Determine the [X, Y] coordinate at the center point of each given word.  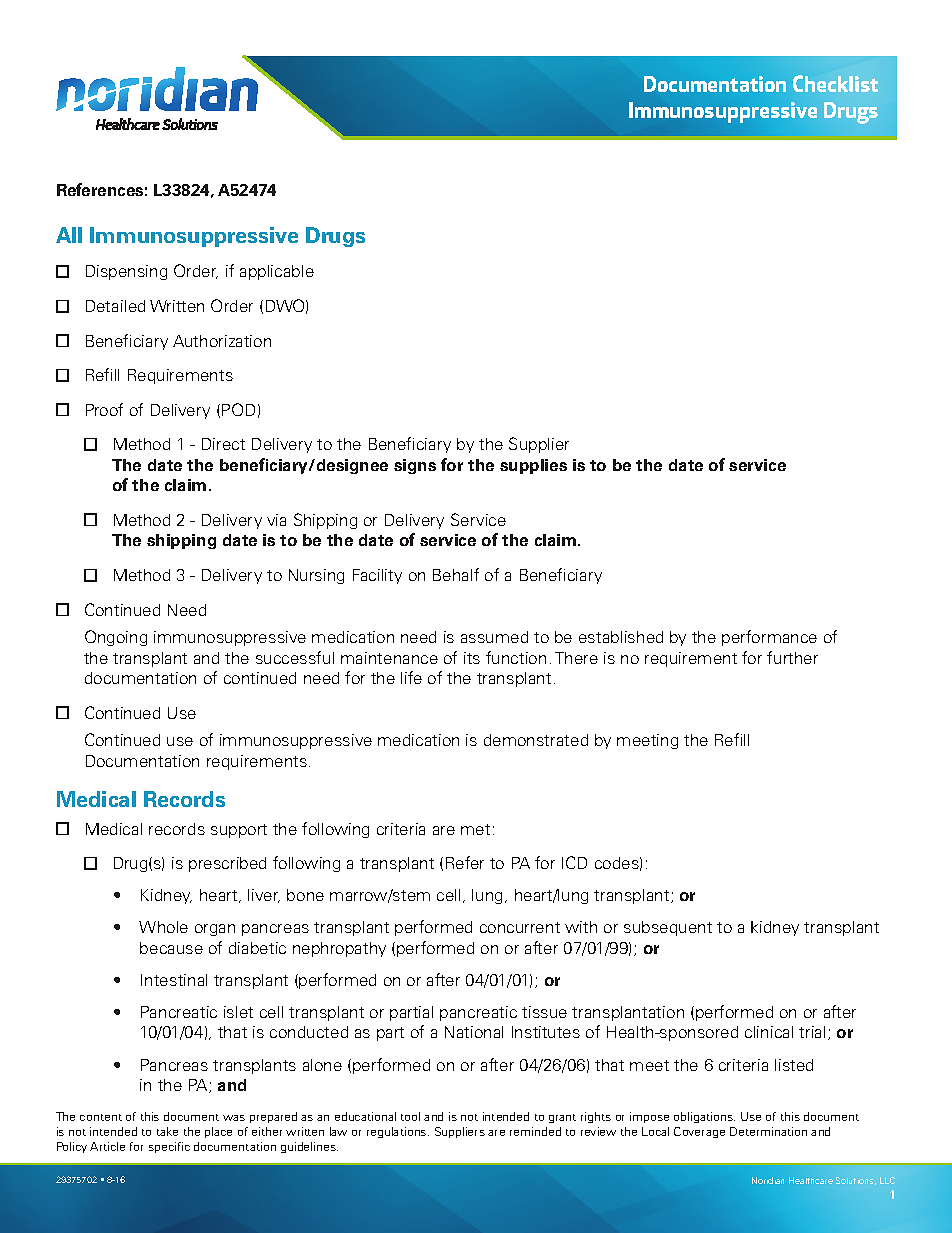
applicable [277, 272]
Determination [768, 1131]
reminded [535, 1131]
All [69, 235]
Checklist [835, 83]
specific [169, 1147]
